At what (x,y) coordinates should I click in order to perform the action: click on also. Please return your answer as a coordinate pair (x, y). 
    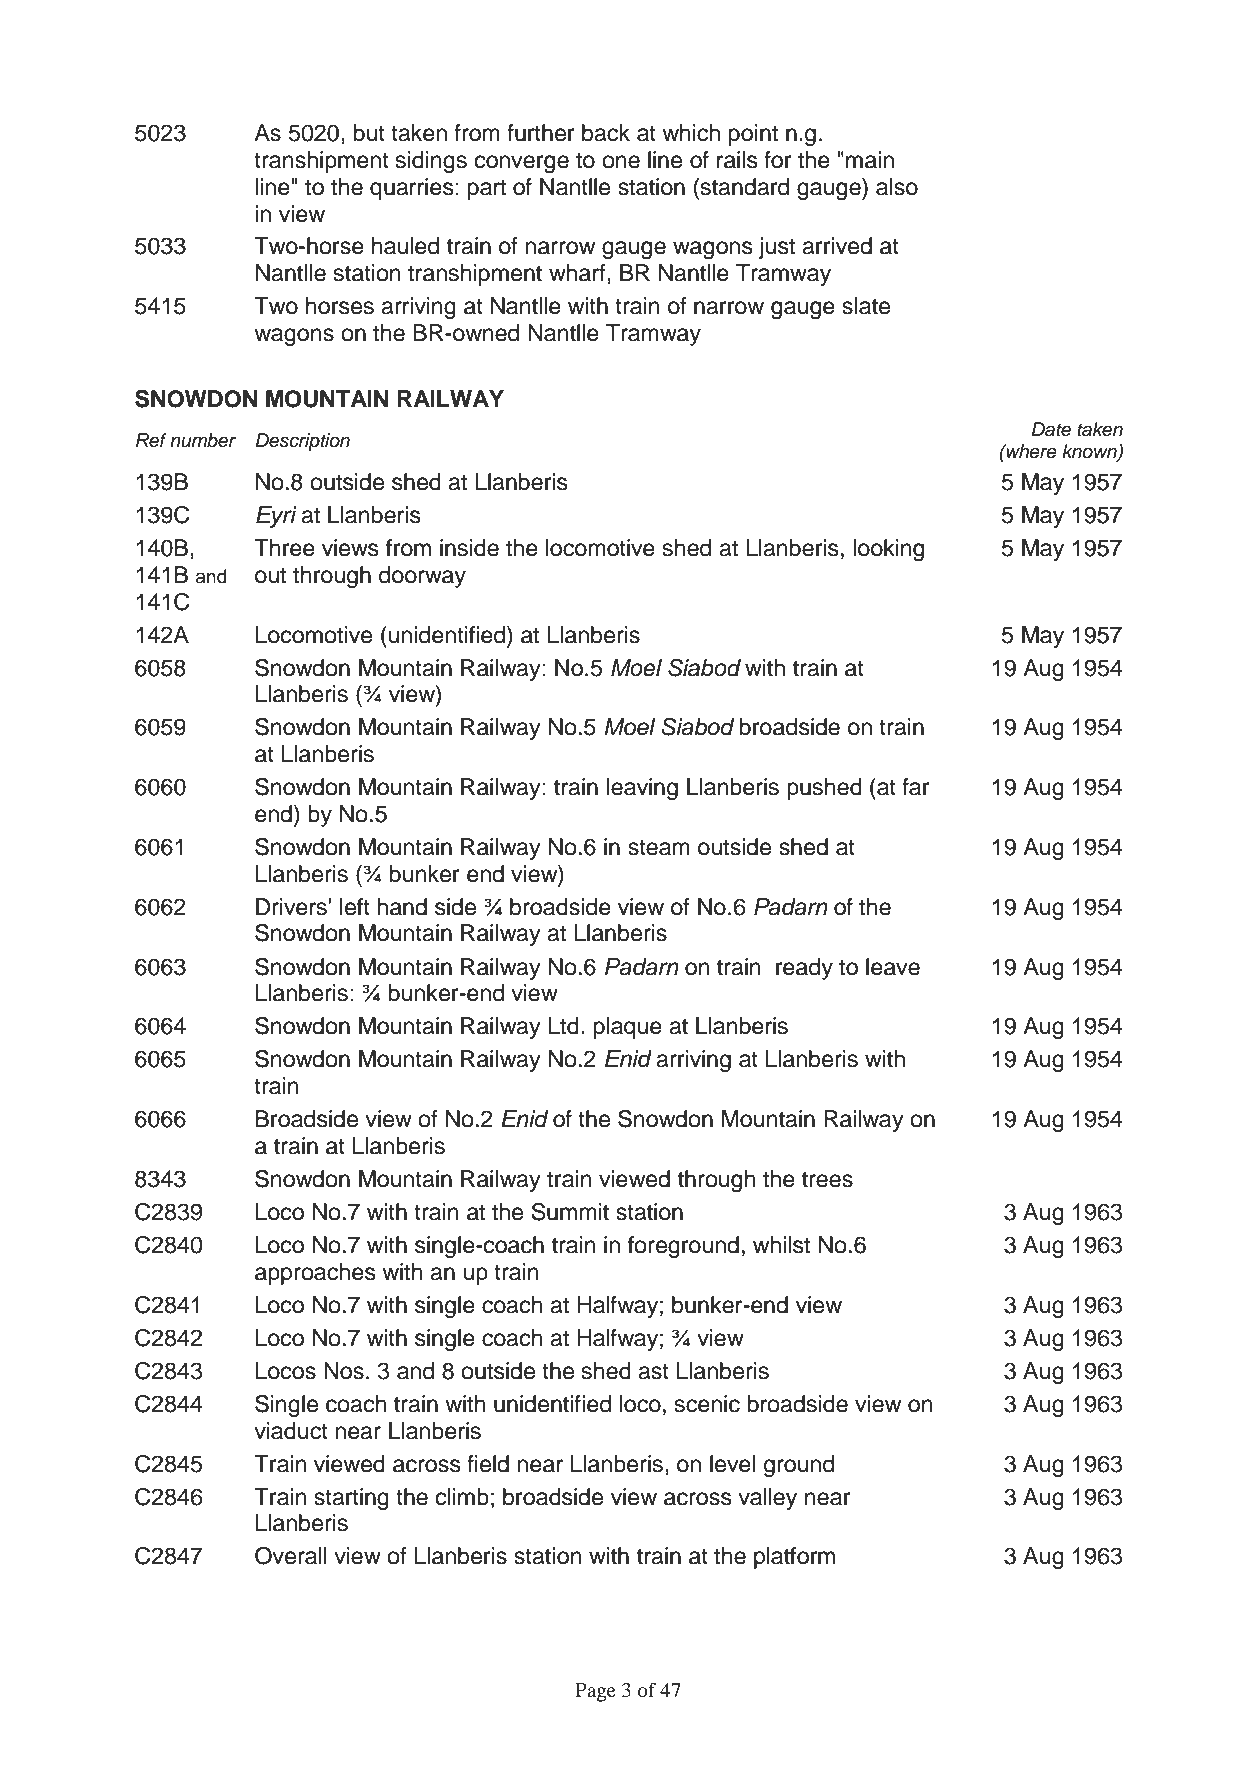
    Looking at the image, I should click on (897, 187).
